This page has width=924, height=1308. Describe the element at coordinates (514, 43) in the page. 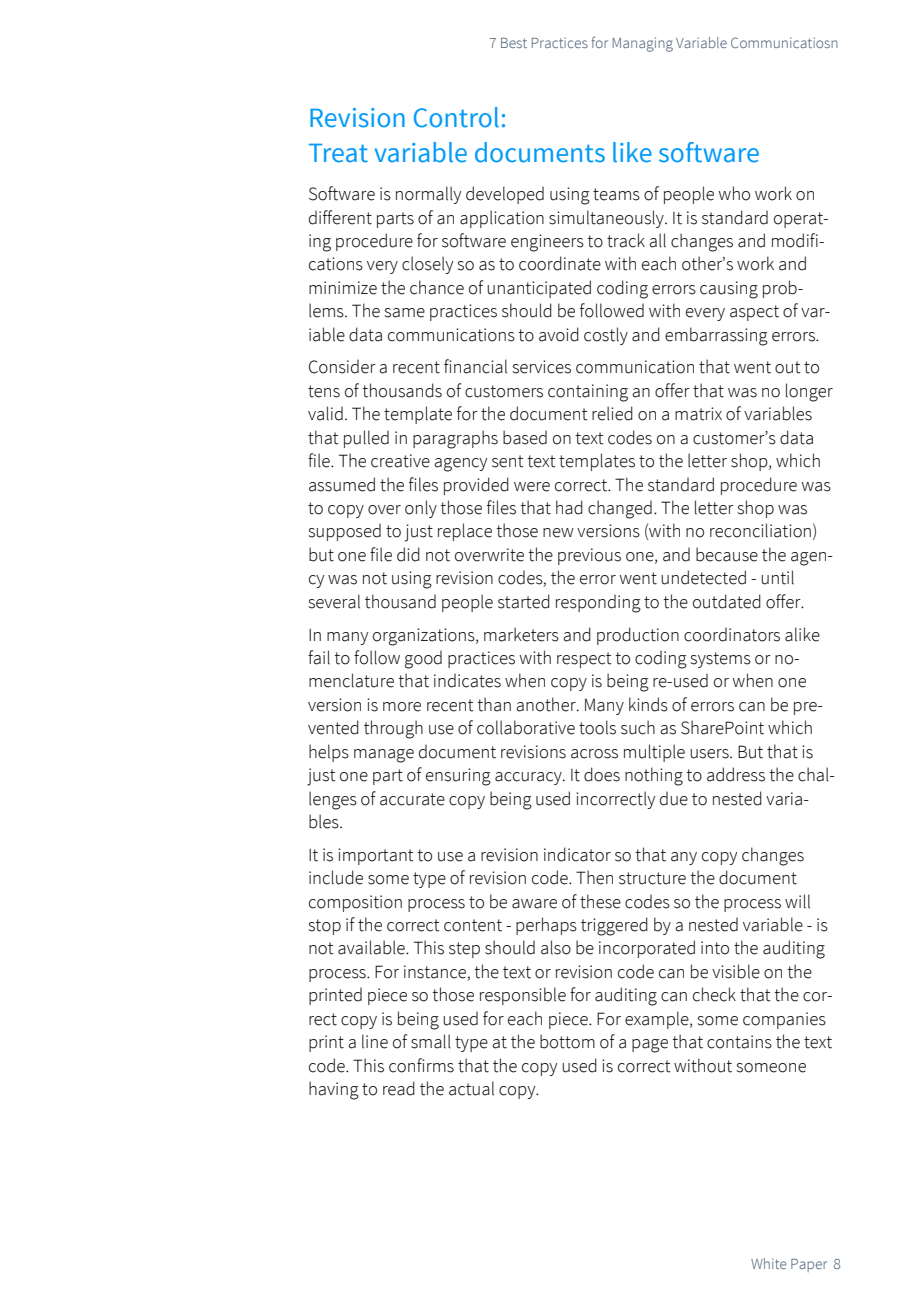

I see `Best` at that location.
